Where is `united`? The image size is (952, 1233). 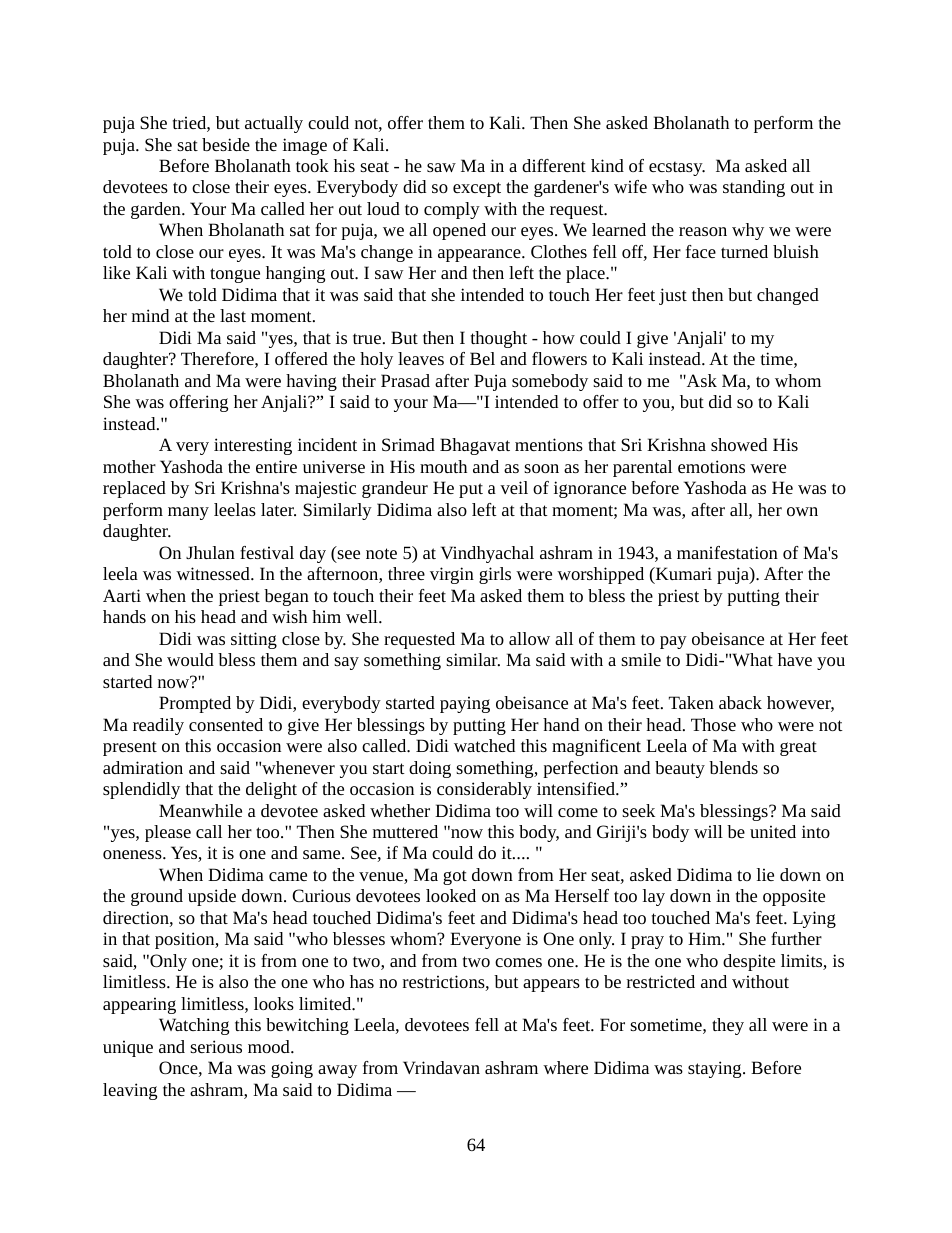 united is located at coordinates (773, 831).
